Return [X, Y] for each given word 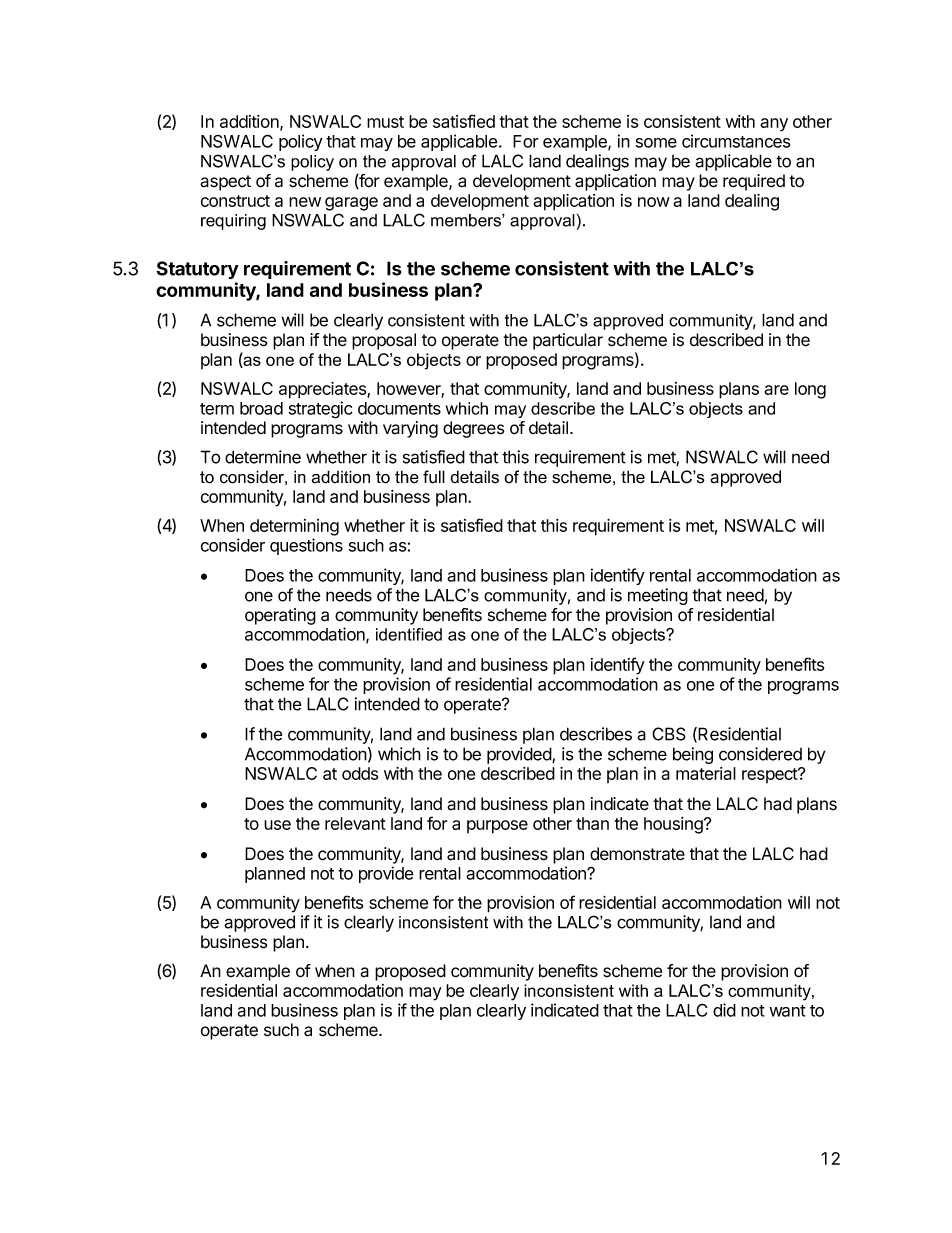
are [776, 390]
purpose [497, 827]
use [277, 825]
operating [280, 616]
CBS [669, 734]
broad [261, 408]
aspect [225, 183]
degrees [474, 429]
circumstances [736, 141]
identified [409, 634]
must [385, 122]
